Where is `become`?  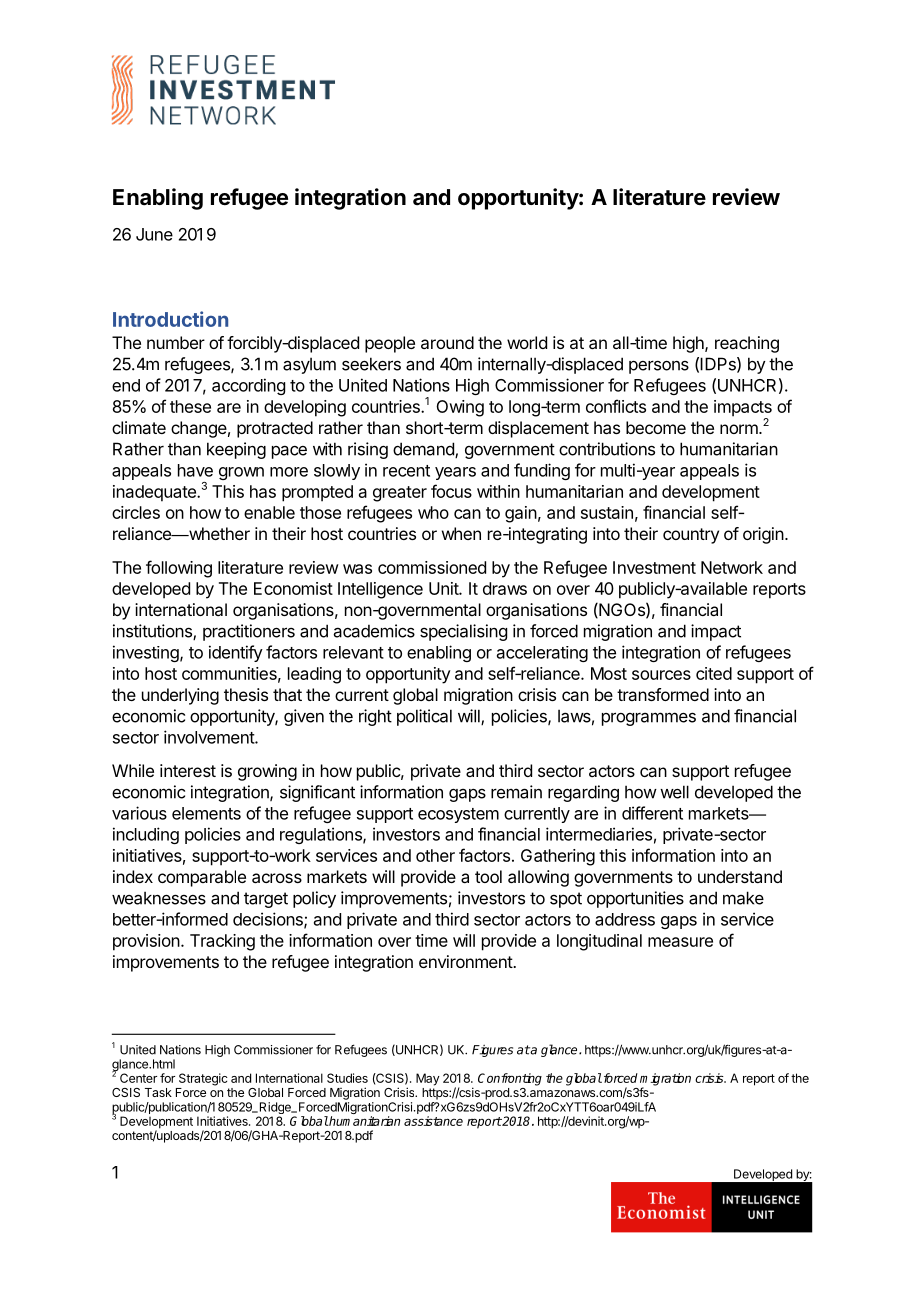 become is located at coordinates (656, 427).
